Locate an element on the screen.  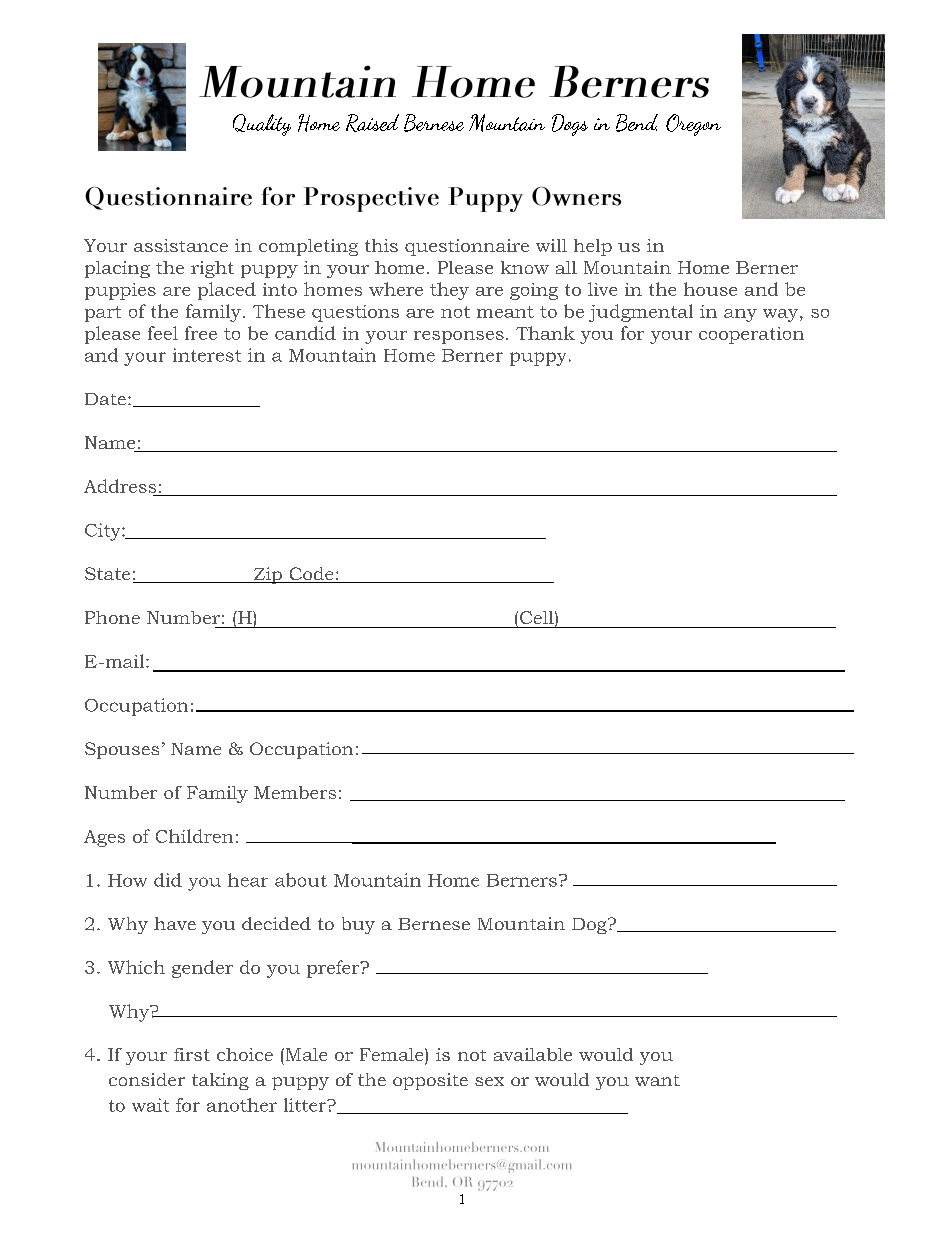
Oregon is located at coordinates (693, 125).
